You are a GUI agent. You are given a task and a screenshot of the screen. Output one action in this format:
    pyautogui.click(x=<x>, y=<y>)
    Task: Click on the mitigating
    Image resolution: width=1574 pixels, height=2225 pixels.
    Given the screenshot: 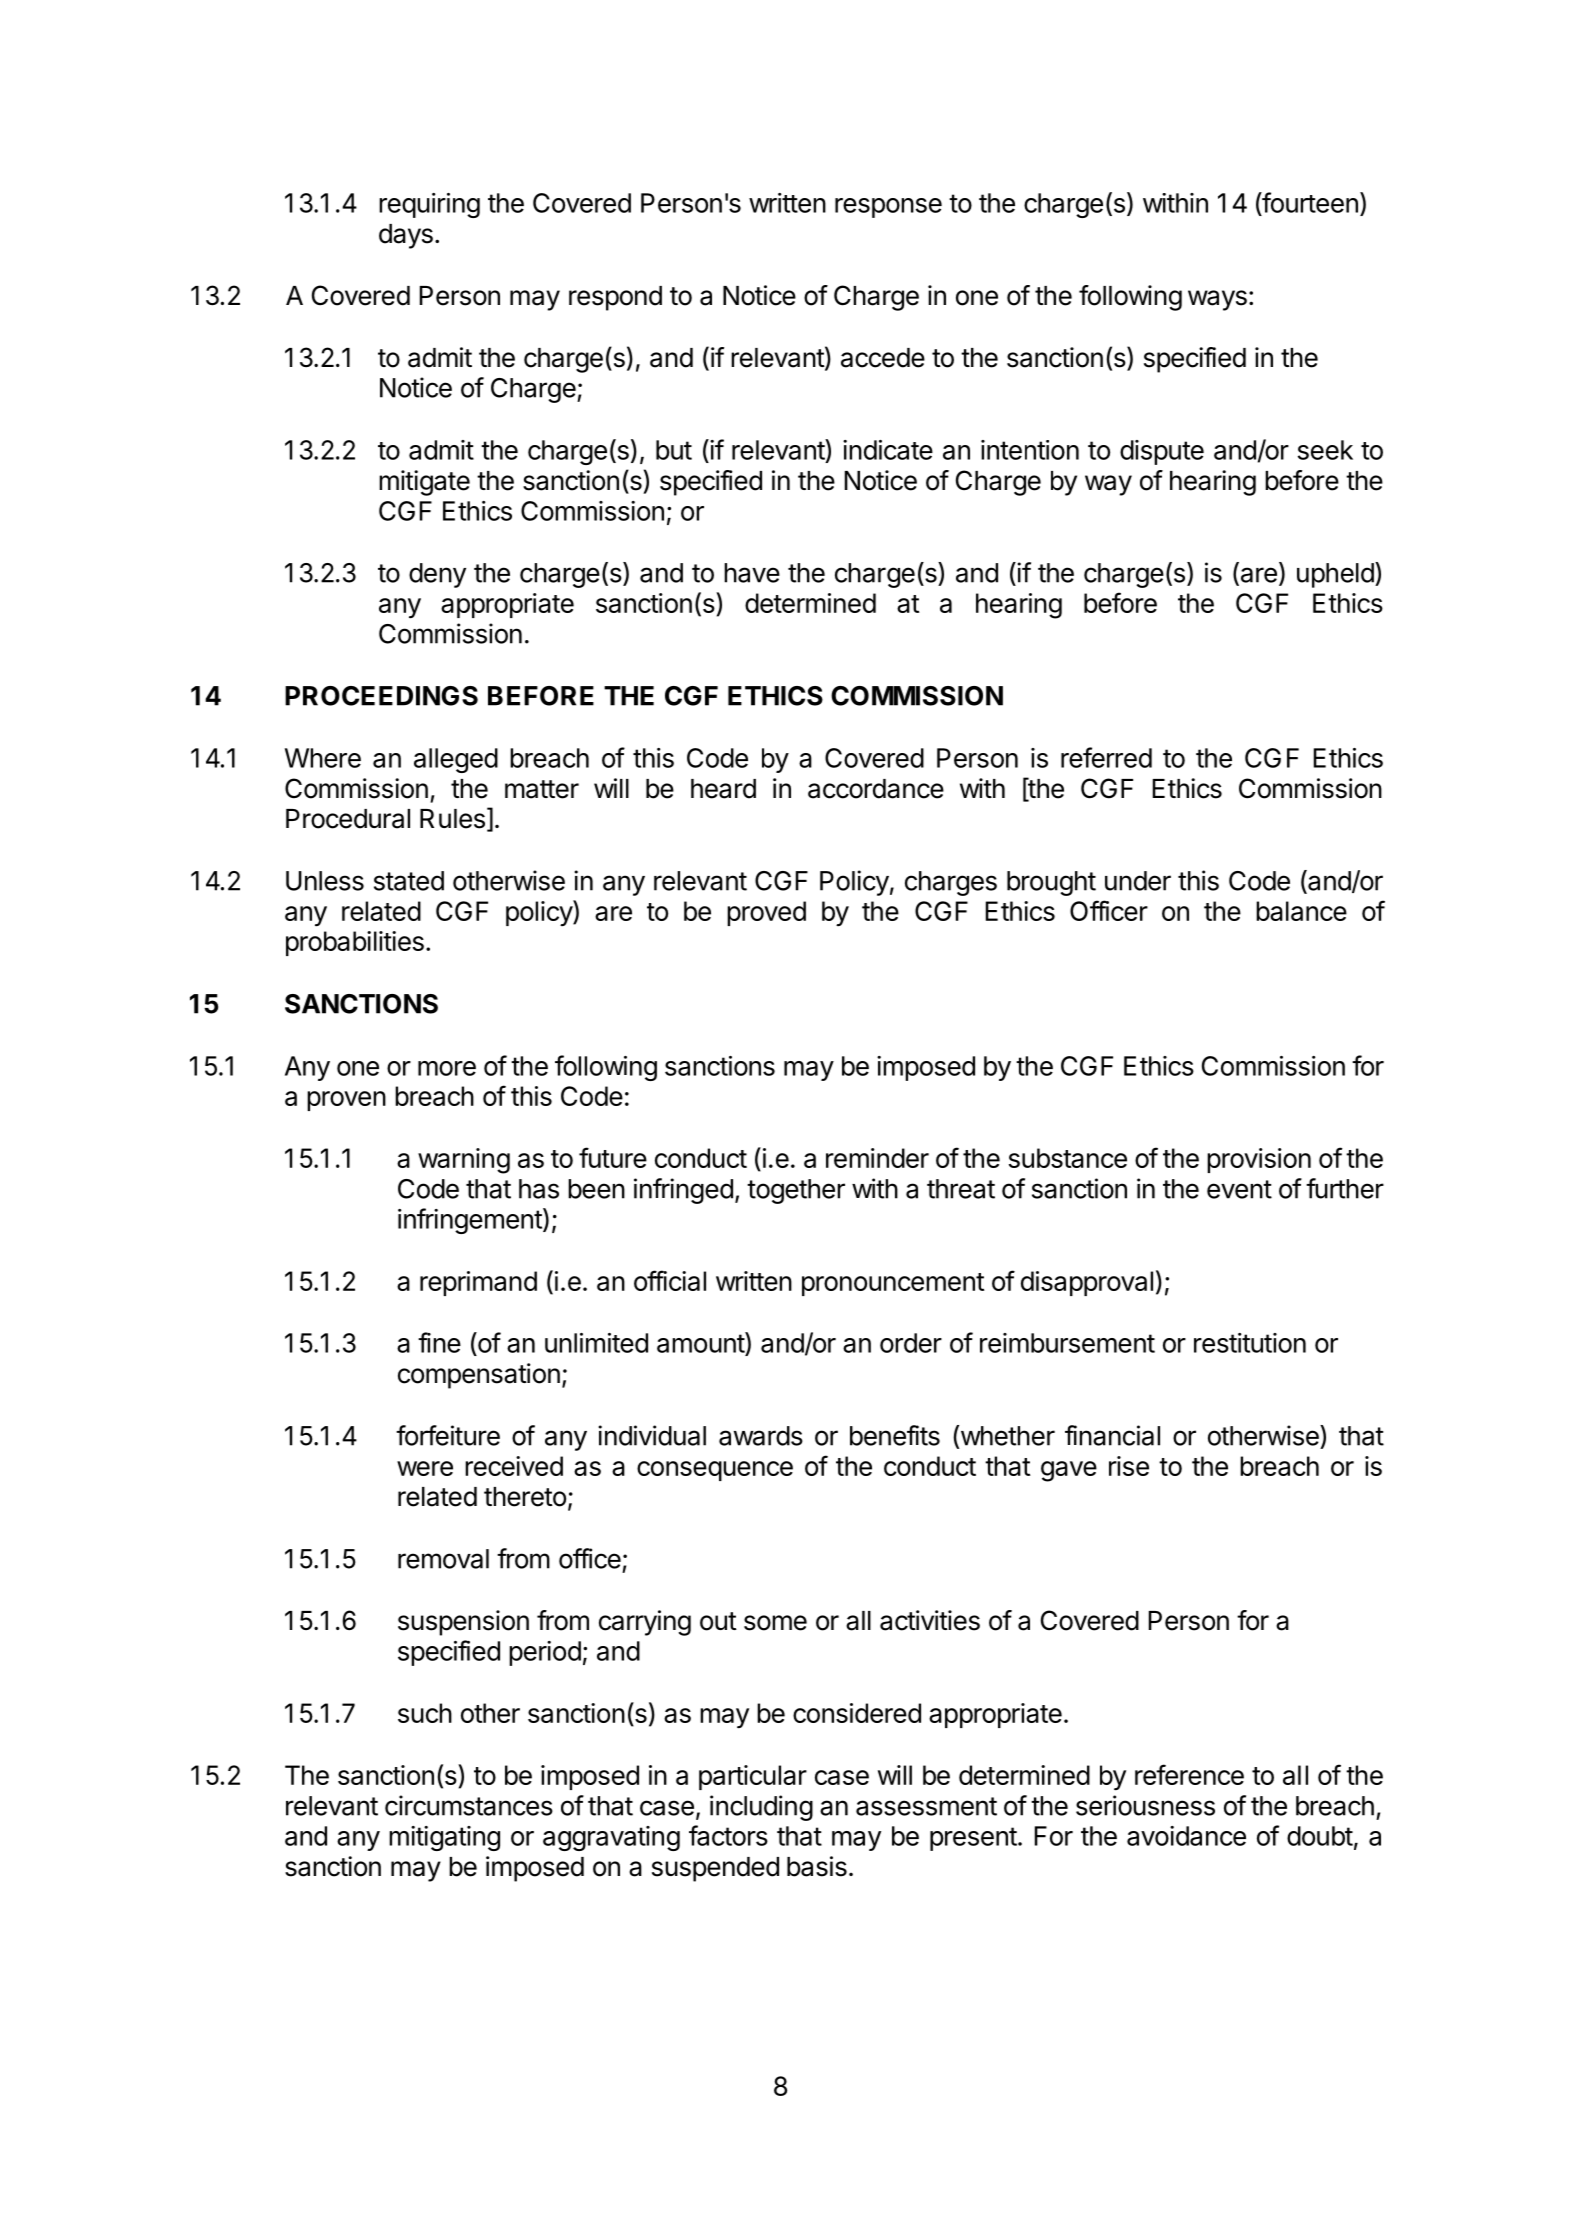 What is the action you would take?
    pyautogui.click(x=444, y=1838)
